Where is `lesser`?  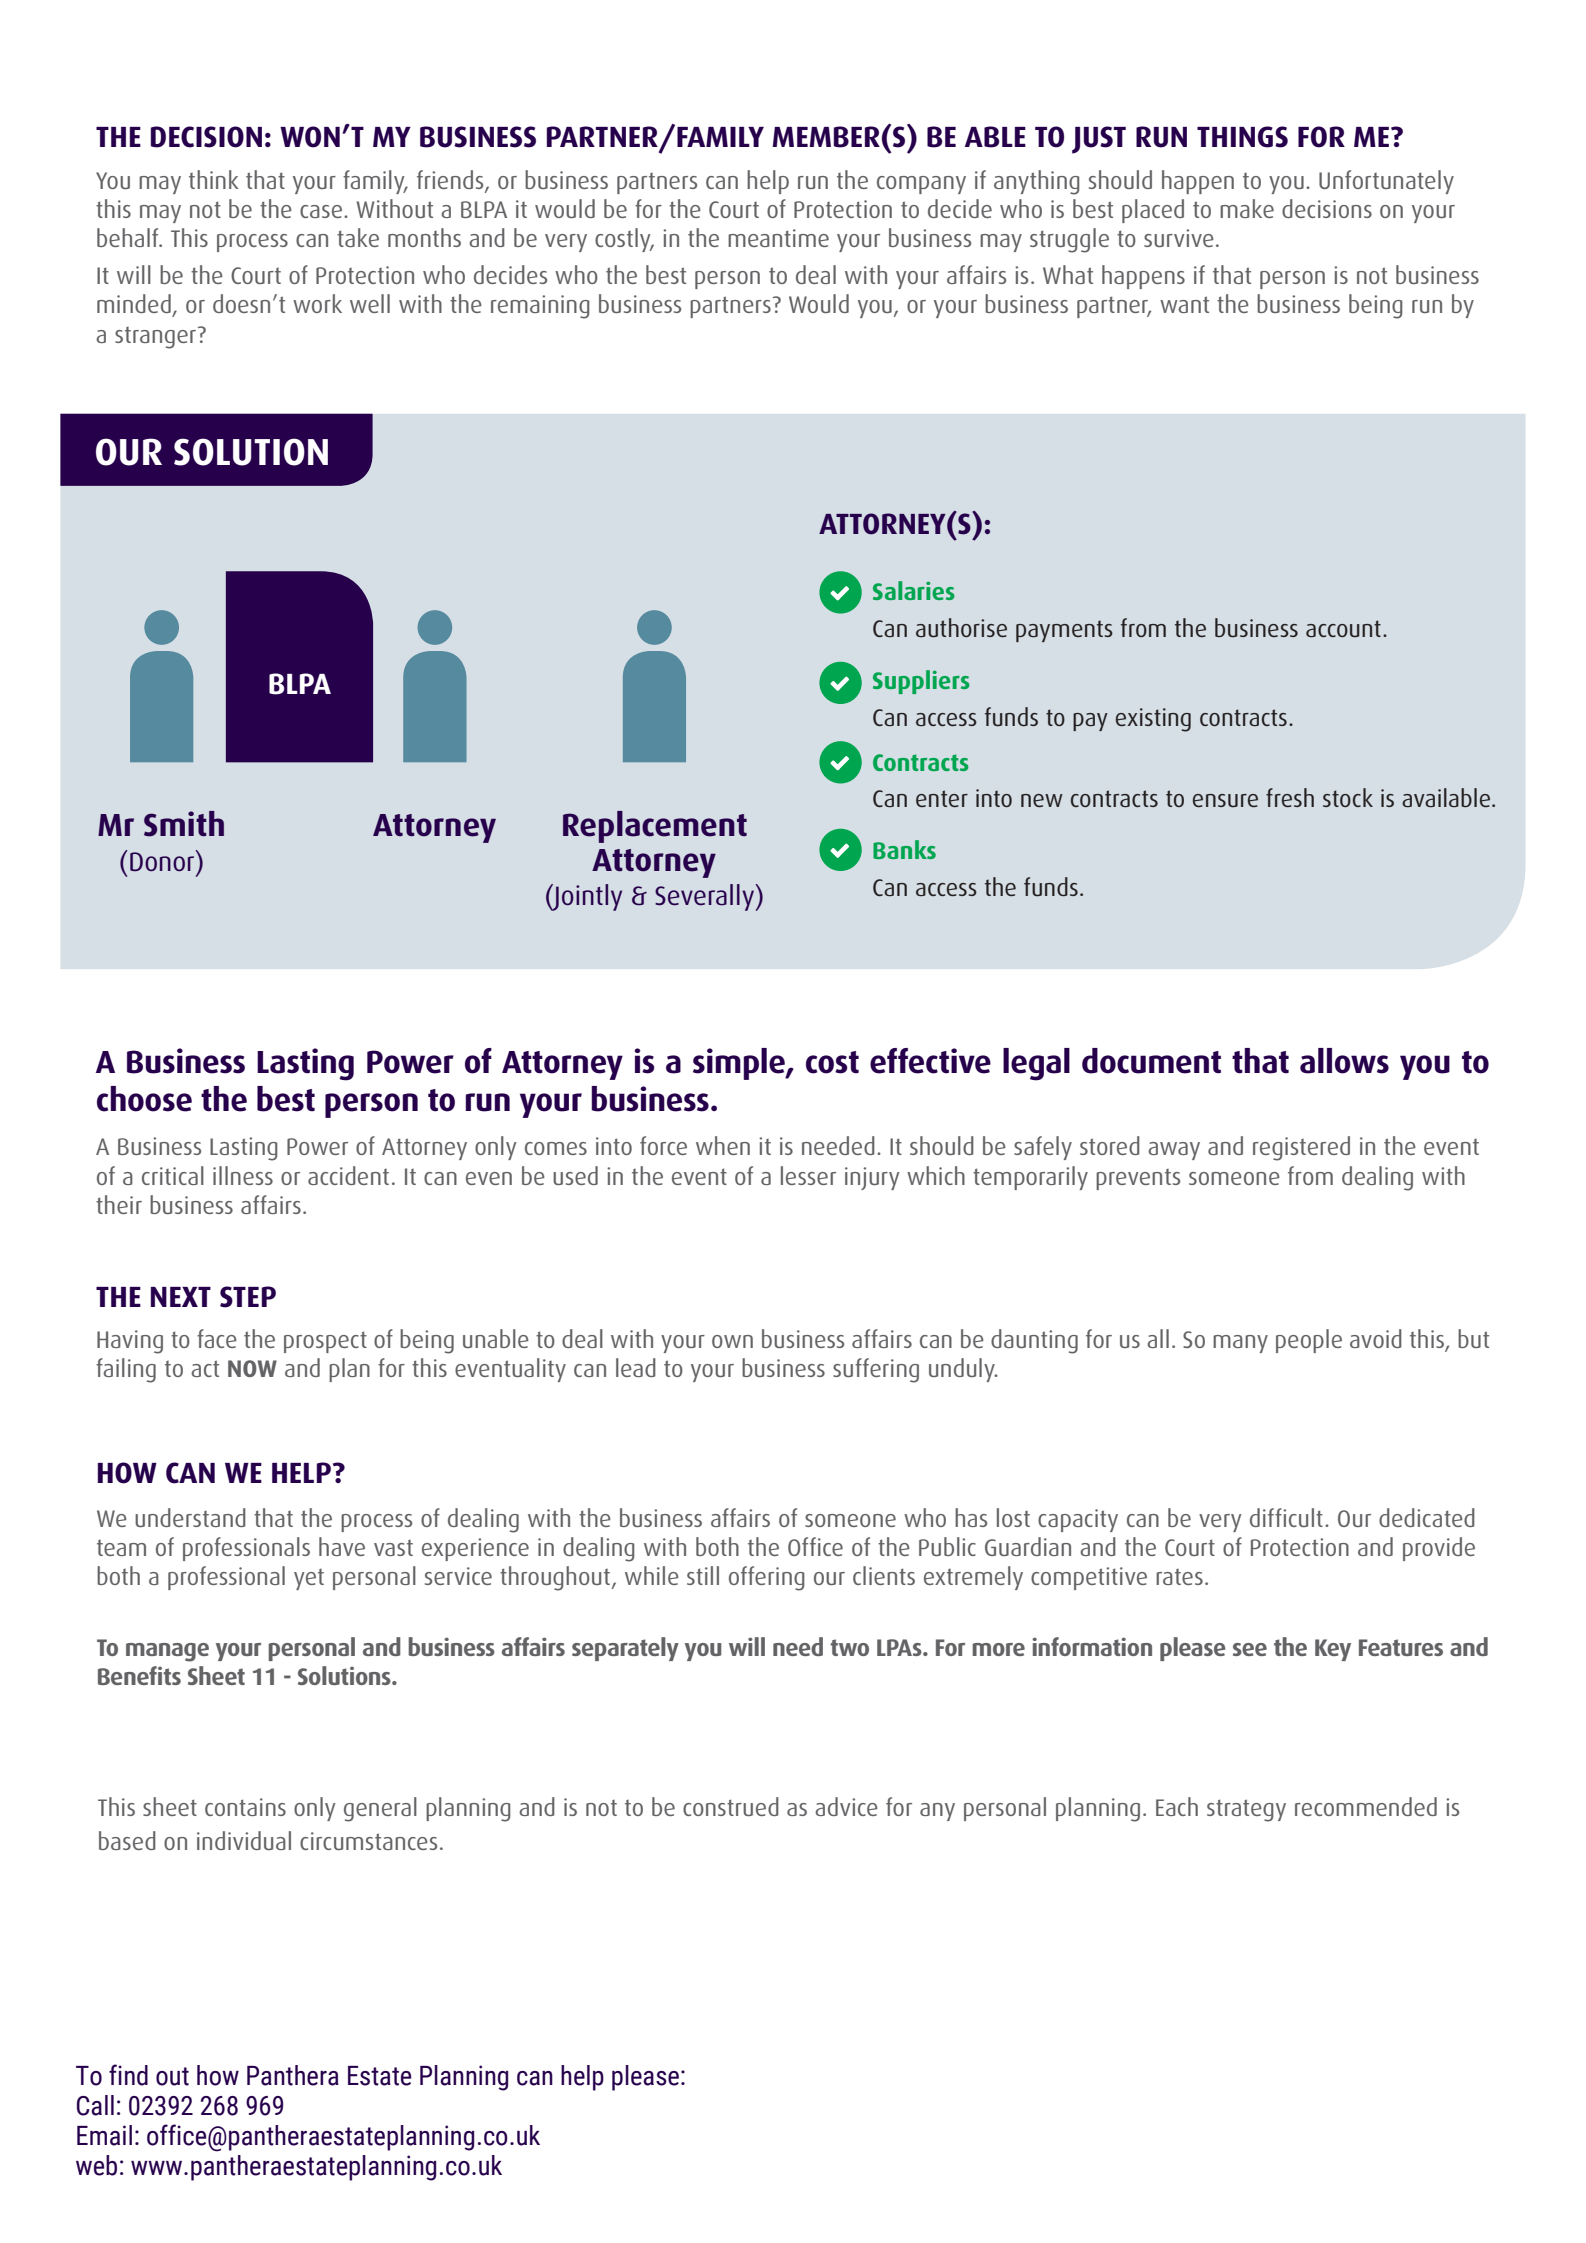
lesser is located at coordinates (808, 1175).
